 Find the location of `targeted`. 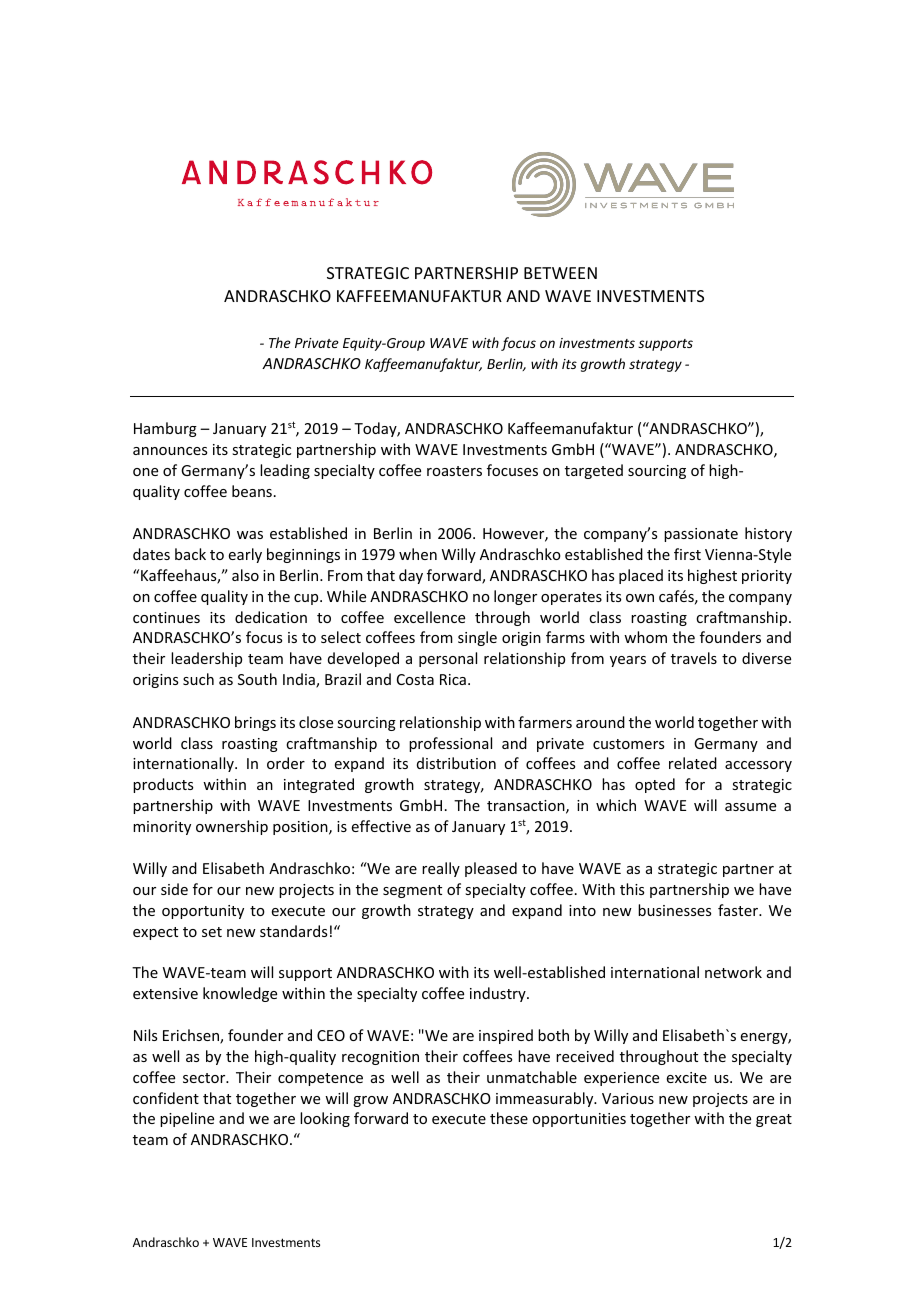

targeted is located at coordinates (594, 471).
